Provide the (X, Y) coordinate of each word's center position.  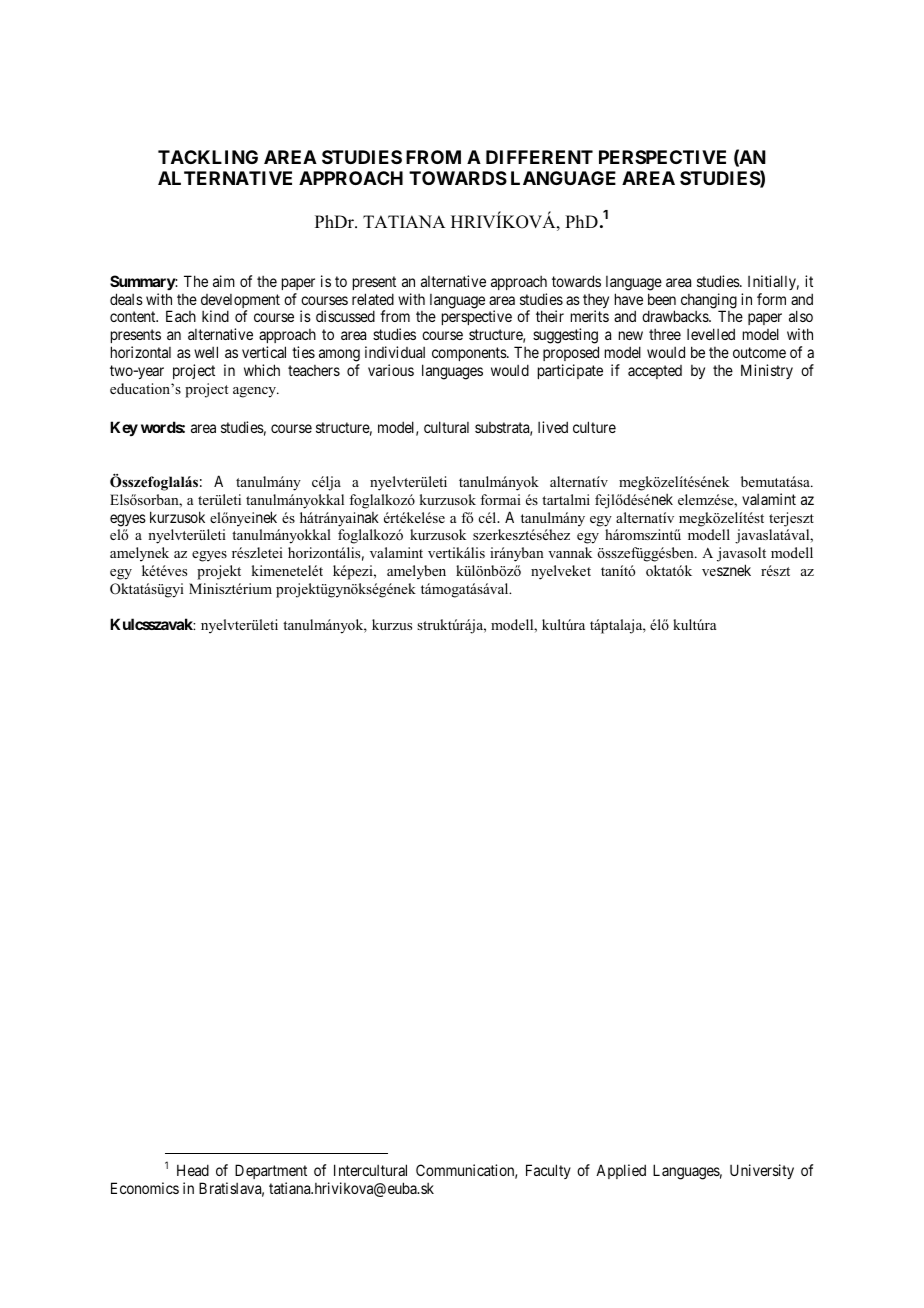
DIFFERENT (539, 157)
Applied (621, 1171)
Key (124, 428)
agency (256, 392)
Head (193, 1170)
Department (271, 1171)
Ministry (767, 371)
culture (594, 427)
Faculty (548, 1171)
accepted (655, 372)
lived (553, 427)
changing (709, 302)
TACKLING (208, 157)
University (762, 1171)
